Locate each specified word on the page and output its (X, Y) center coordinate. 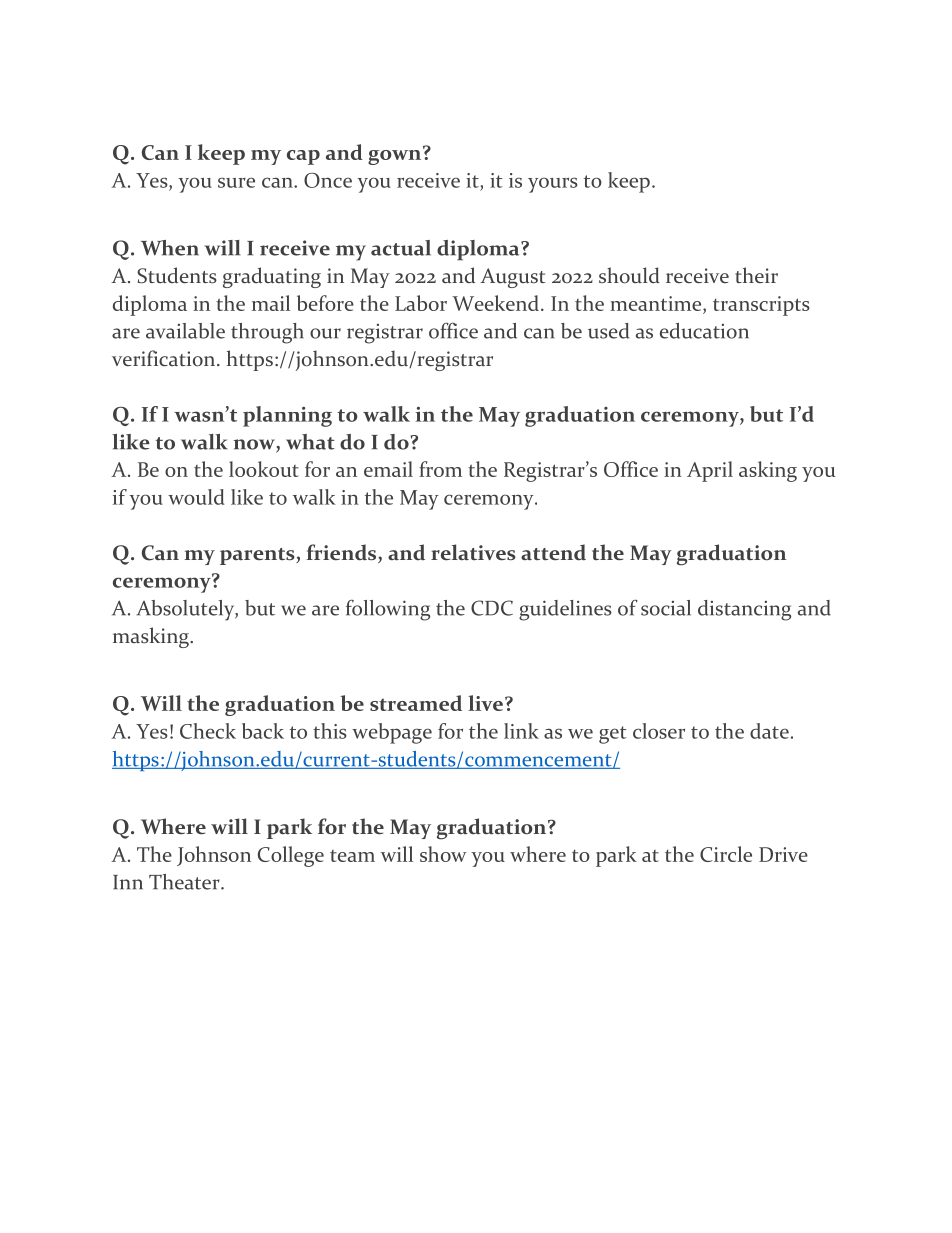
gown (396, 156)
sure (236, 182)
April (710, 471)
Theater (185, 882)
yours (553, 185)
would (196, 497)
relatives (473, 552)
